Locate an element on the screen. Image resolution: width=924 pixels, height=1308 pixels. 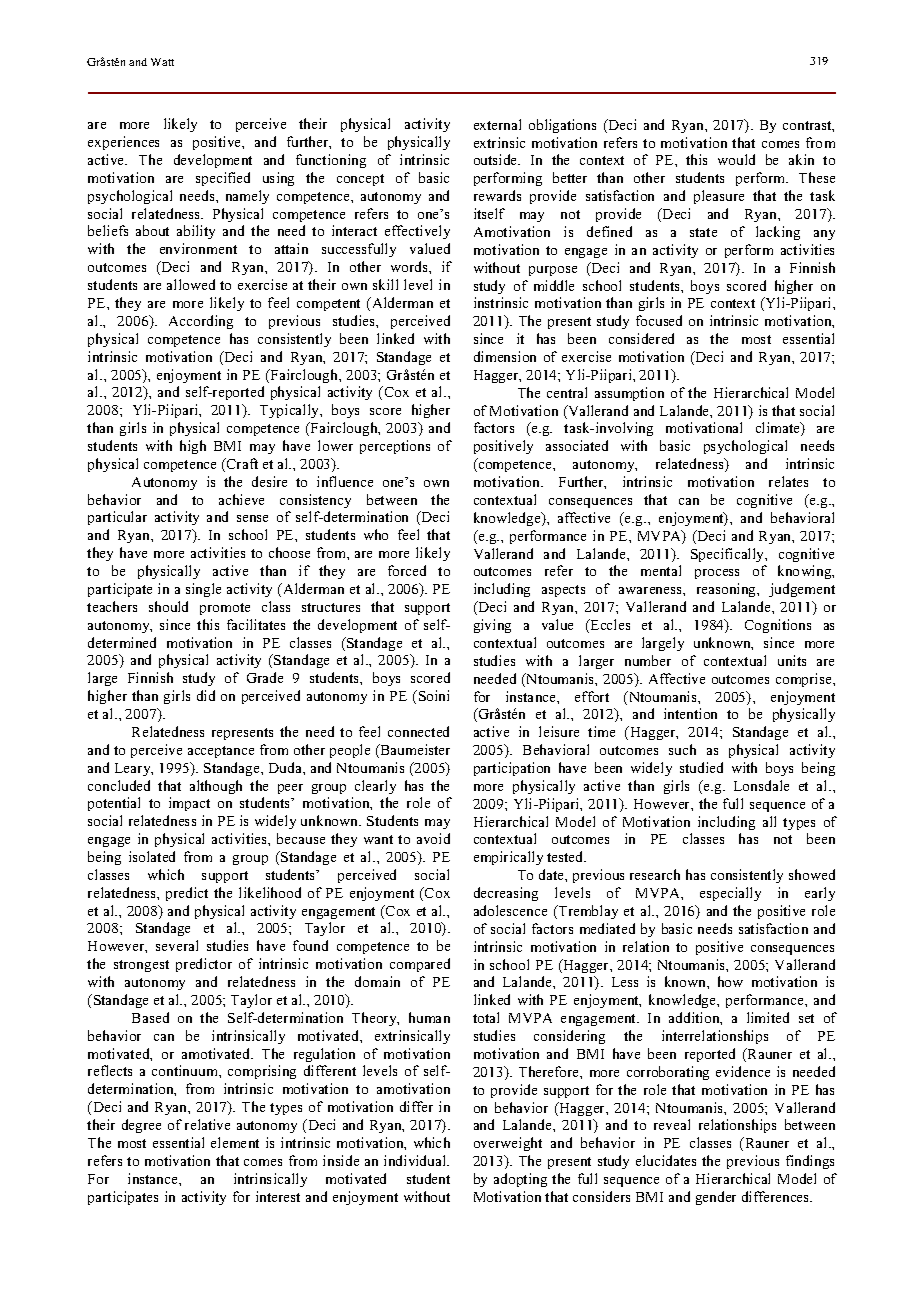
According is located at coordinates (201, 322).
